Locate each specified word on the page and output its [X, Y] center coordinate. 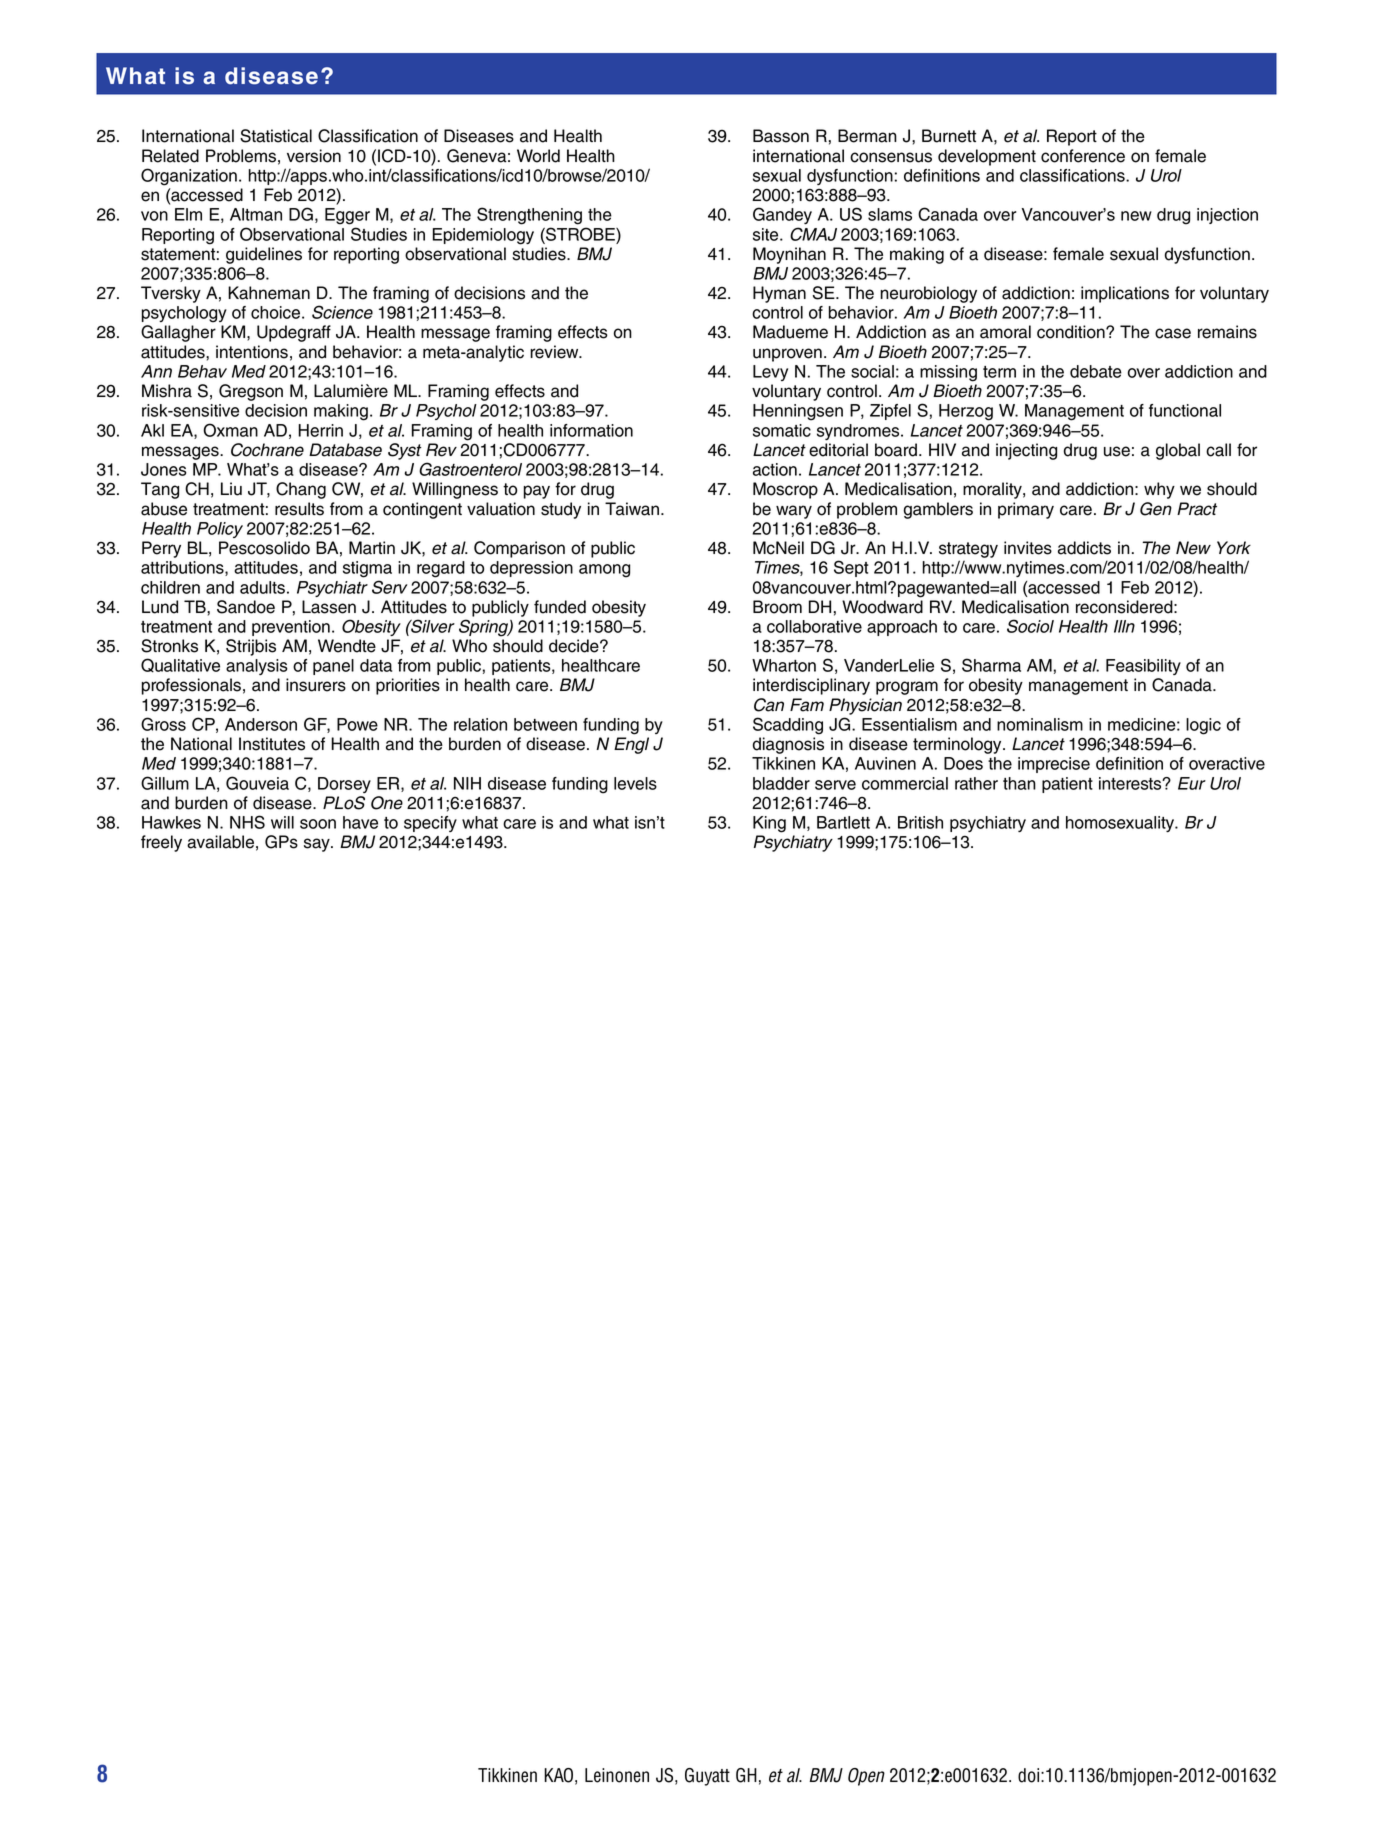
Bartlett [843, 822]
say [318, 845]
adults [262, 587]
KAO [558, 1775]
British [920, 822]
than [1019, 783]
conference [1083, 156]
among [604, 571]
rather [976, 783]
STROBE [580, 234]
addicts [1084, 548]
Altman [256, 214]
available [220, 842]
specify [430, 824]
